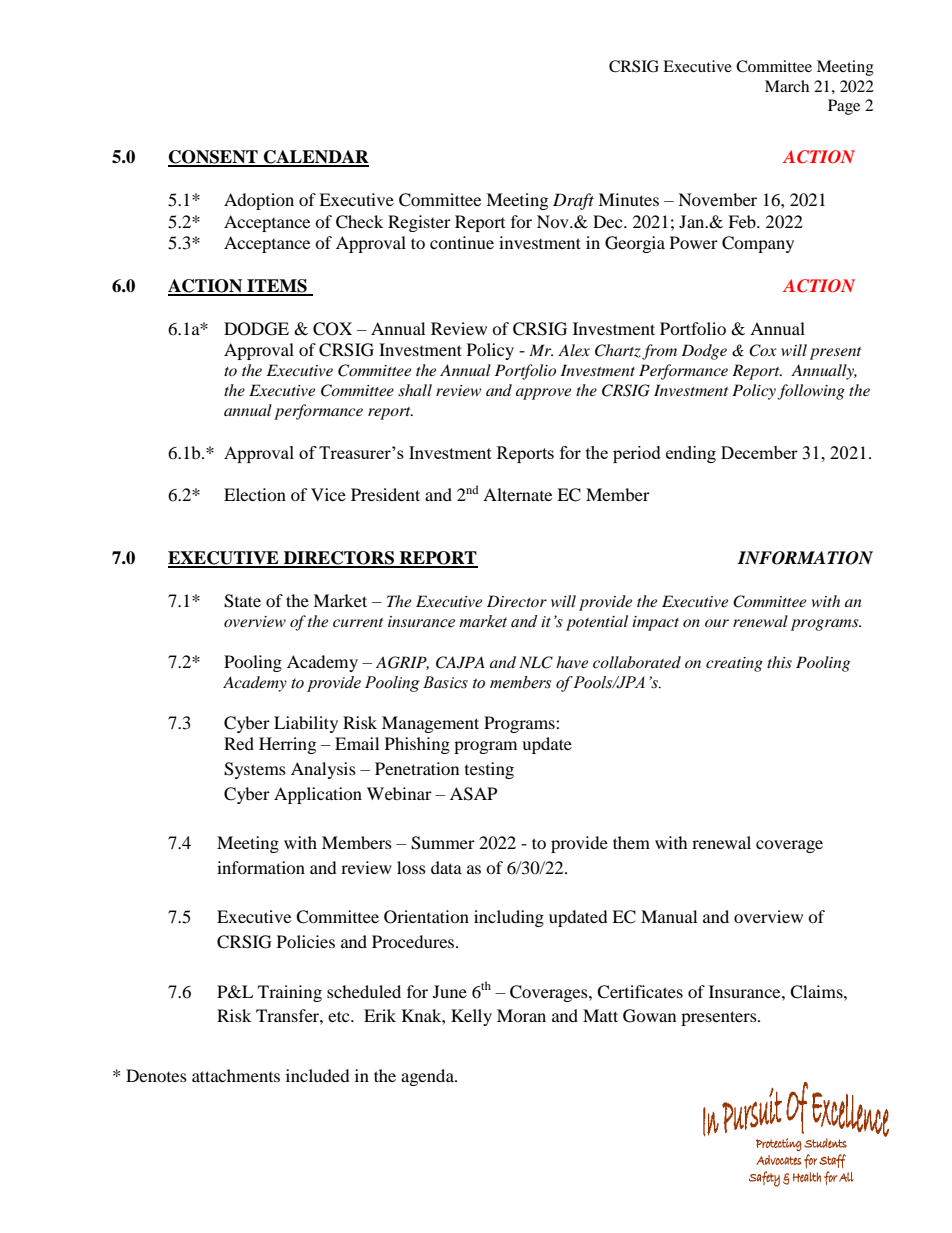 The image size is (952, 1233). What do you see at coordinates (239, 743) in the image?
I see `Red` at bounding box center [239, 743].
